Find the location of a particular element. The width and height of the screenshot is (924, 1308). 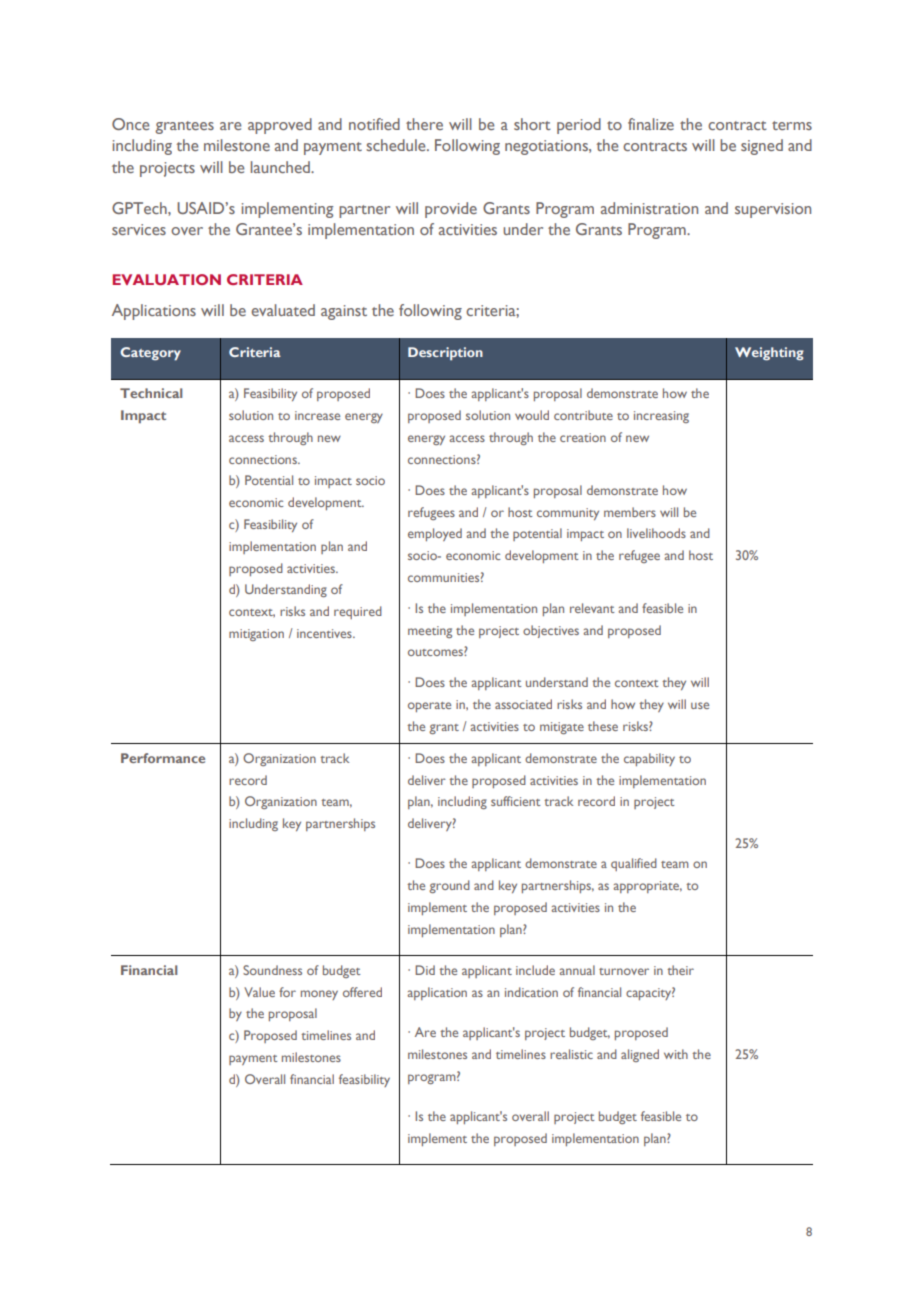

ground is located at coordinates (449, 886).
